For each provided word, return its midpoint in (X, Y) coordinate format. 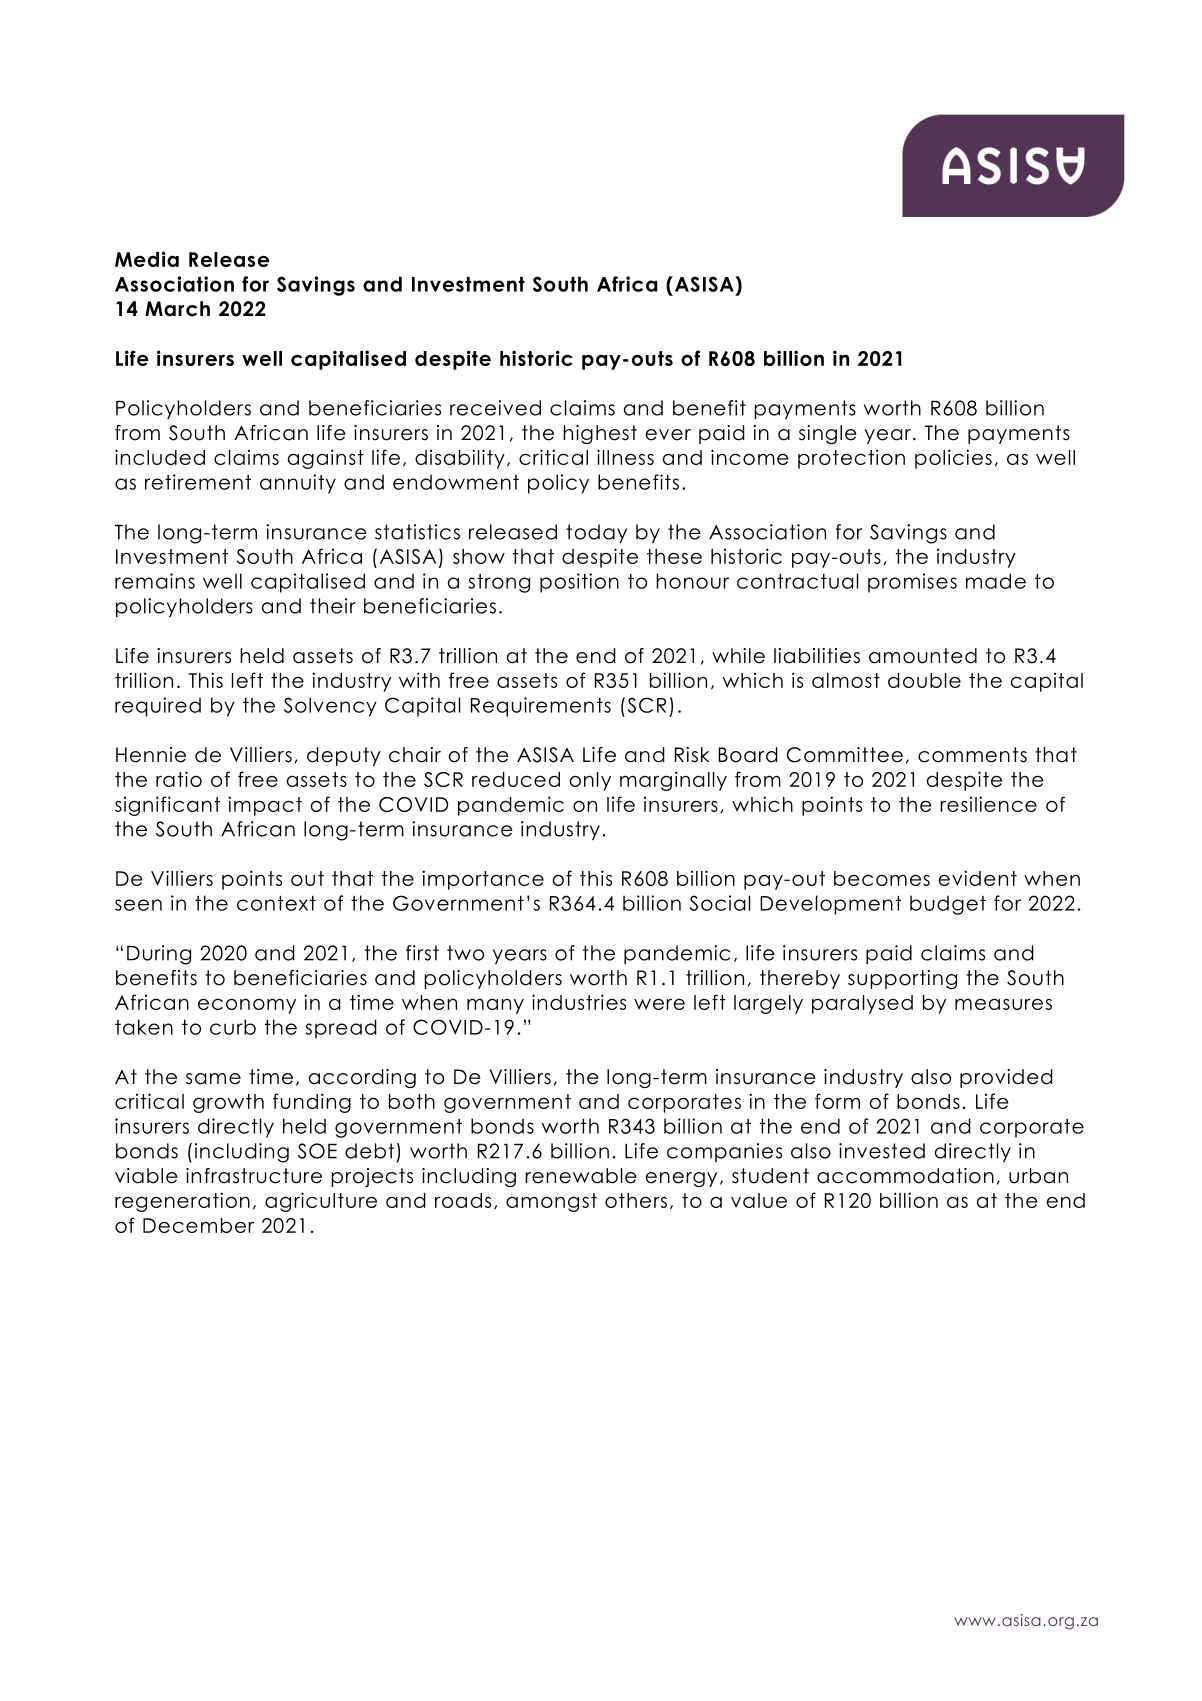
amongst (551, 1202)
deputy (344, 756)
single (828, 434)
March (177, 309)
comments (972, 755)
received (495, 408)
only (590, 781)
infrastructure (254, 1176)
